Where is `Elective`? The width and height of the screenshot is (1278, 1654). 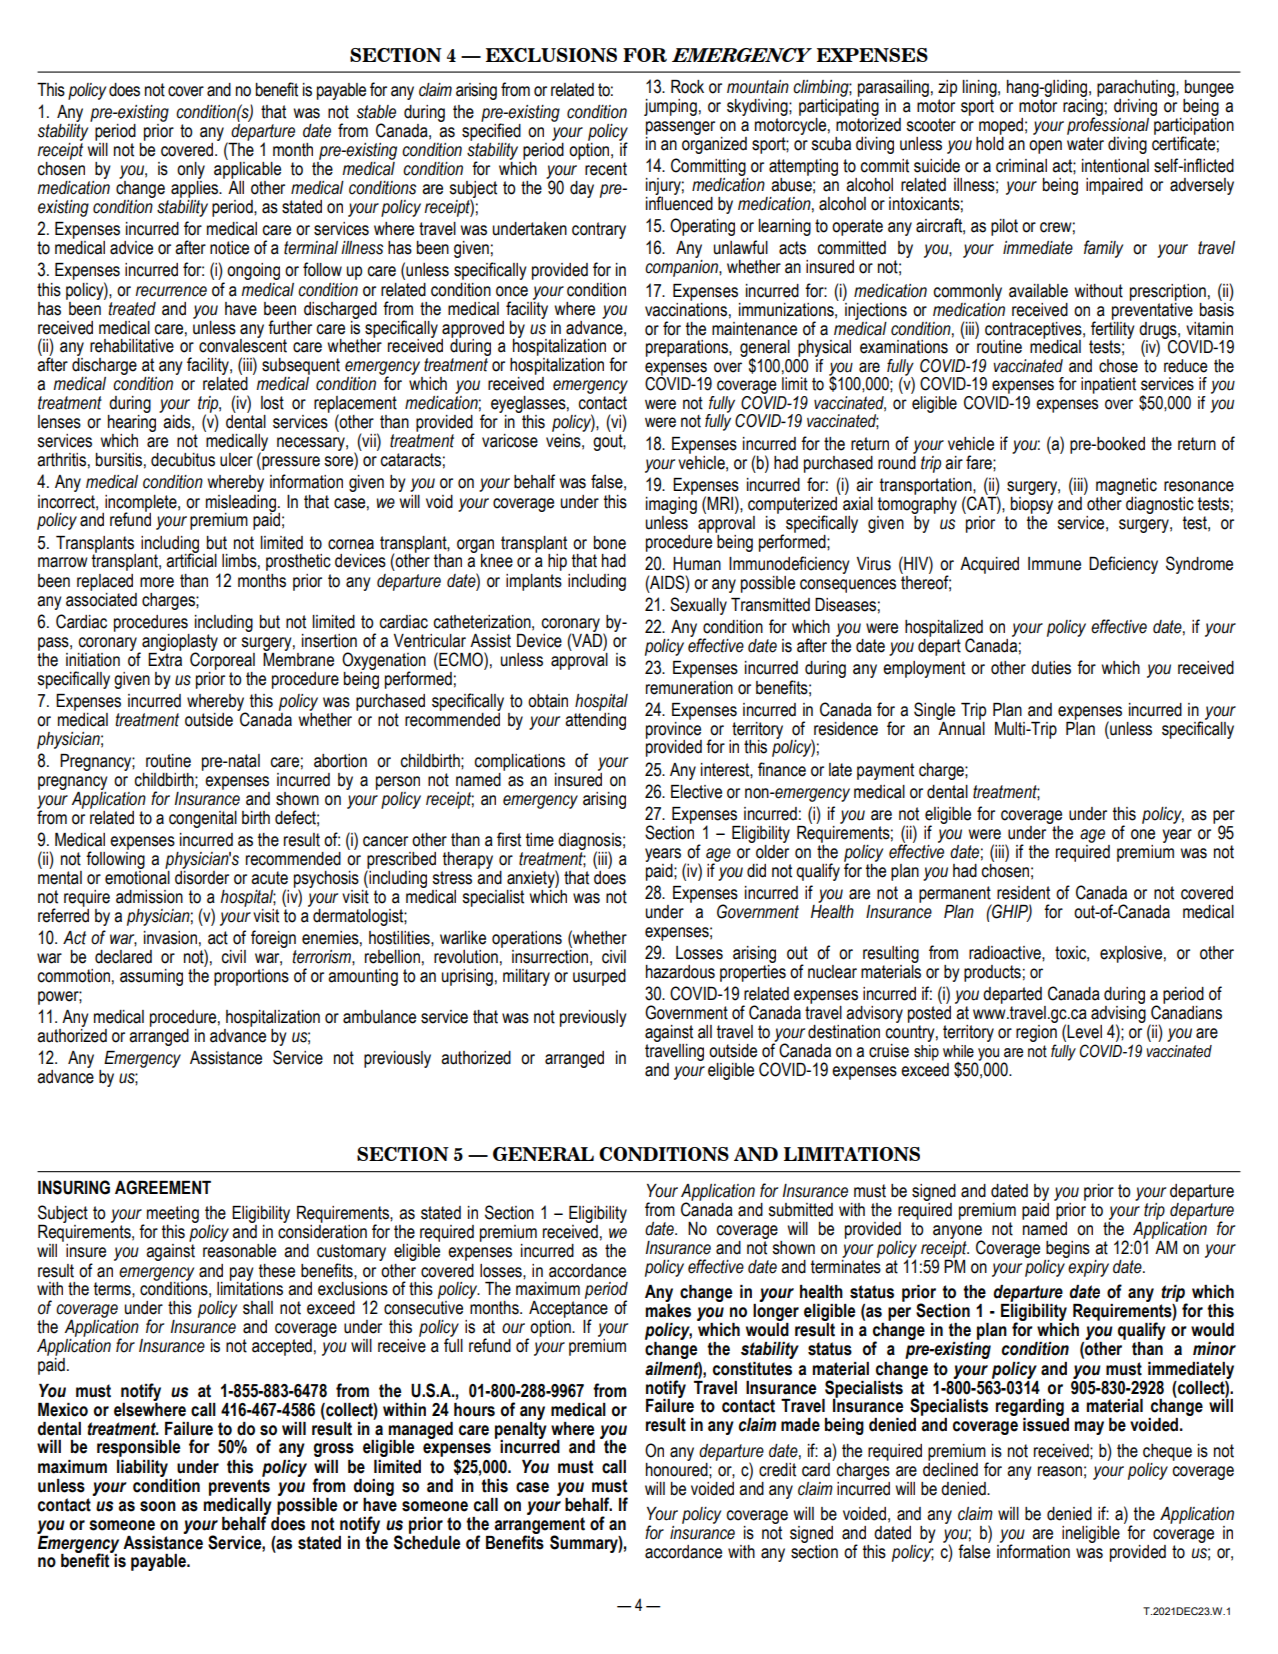 Elective is located at coordinates (696, 792).
